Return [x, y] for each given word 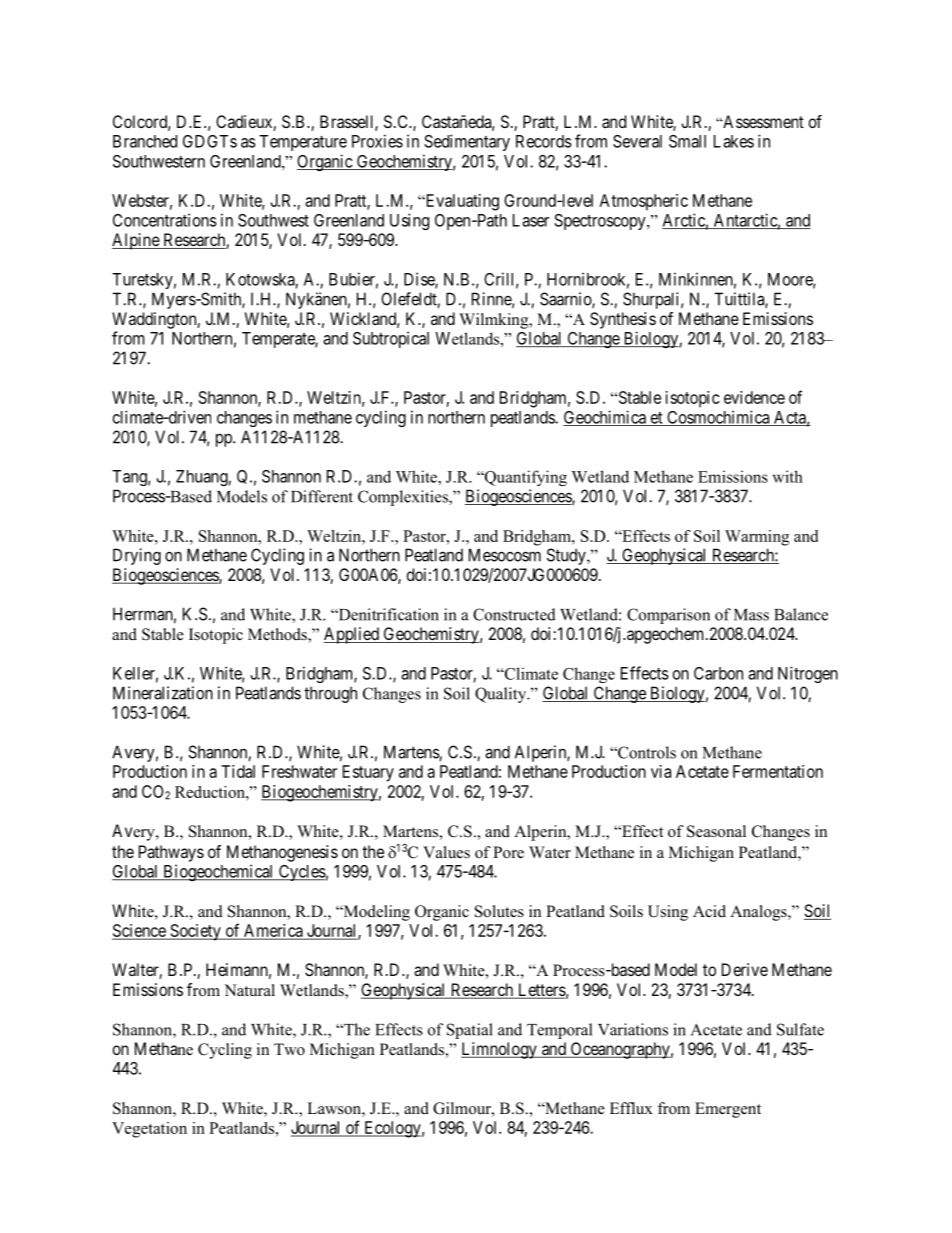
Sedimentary [467, 142]
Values [446, 852]
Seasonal [716, 831]
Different [322, 496]
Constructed [514, 614]
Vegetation [149, 1130]
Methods [278, 635]
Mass [751, 615]
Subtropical [391, 339]
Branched [145, 141]
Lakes [734, 141]
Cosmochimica [718, 418]
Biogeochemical [218, 872]
